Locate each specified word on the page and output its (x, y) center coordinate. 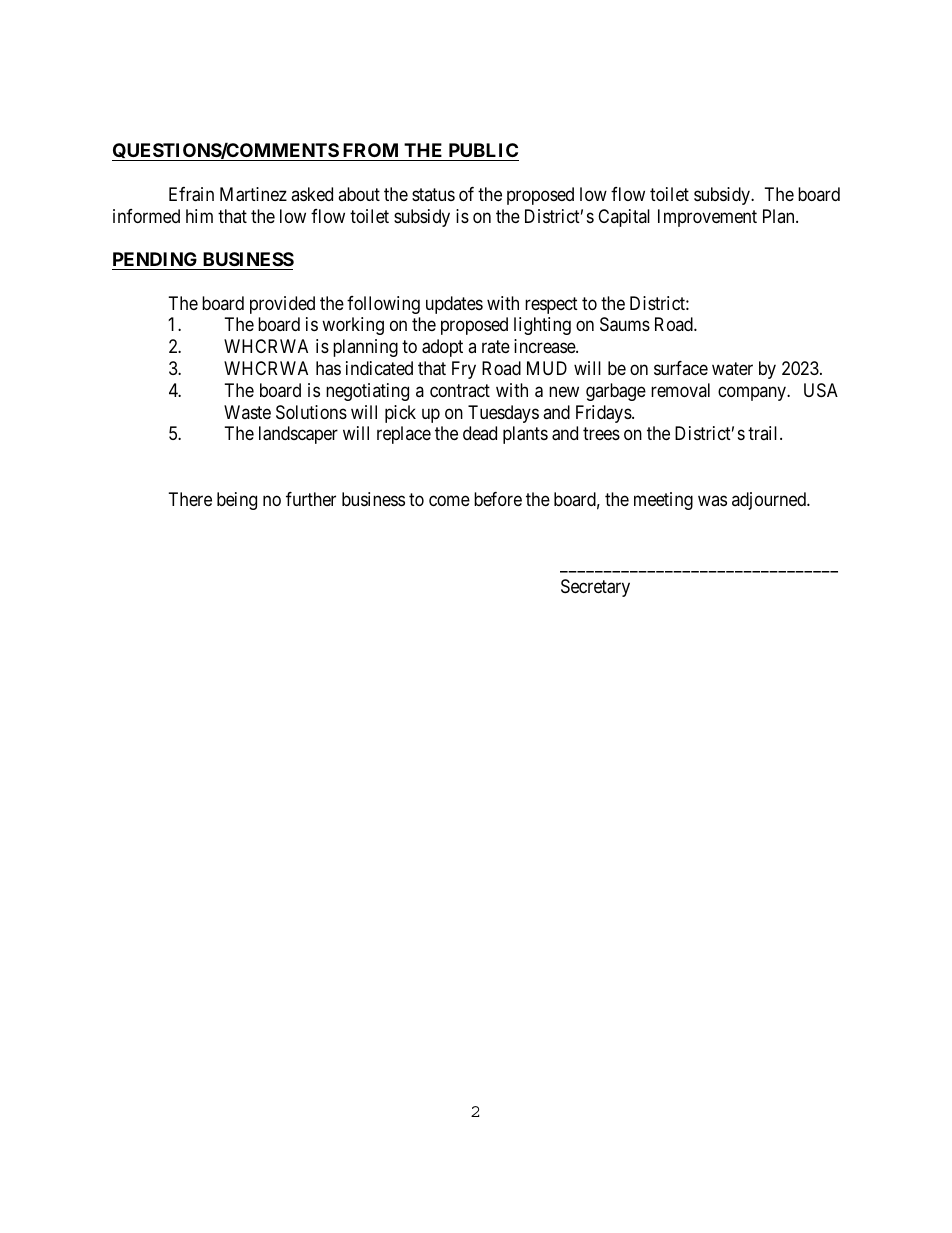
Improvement (707, 218)
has (328, 368)
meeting (663, 501)
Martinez (253, 194)
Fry (464, 370)
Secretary (595, 588)
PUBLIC (482, 152)
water (732, 368)
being (237, 501)
